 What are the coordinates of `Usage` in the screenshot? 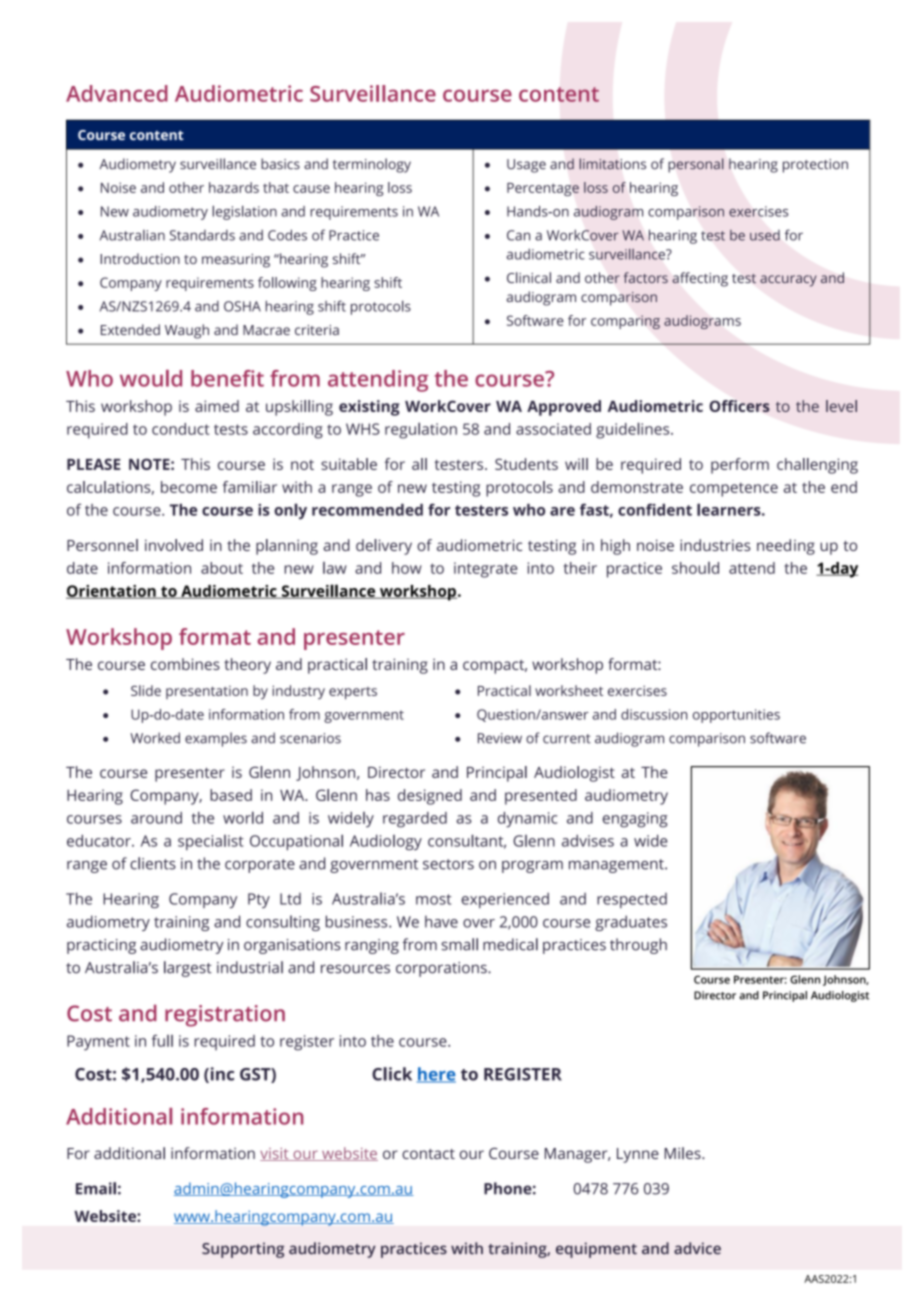 It's located at (526, 166).
